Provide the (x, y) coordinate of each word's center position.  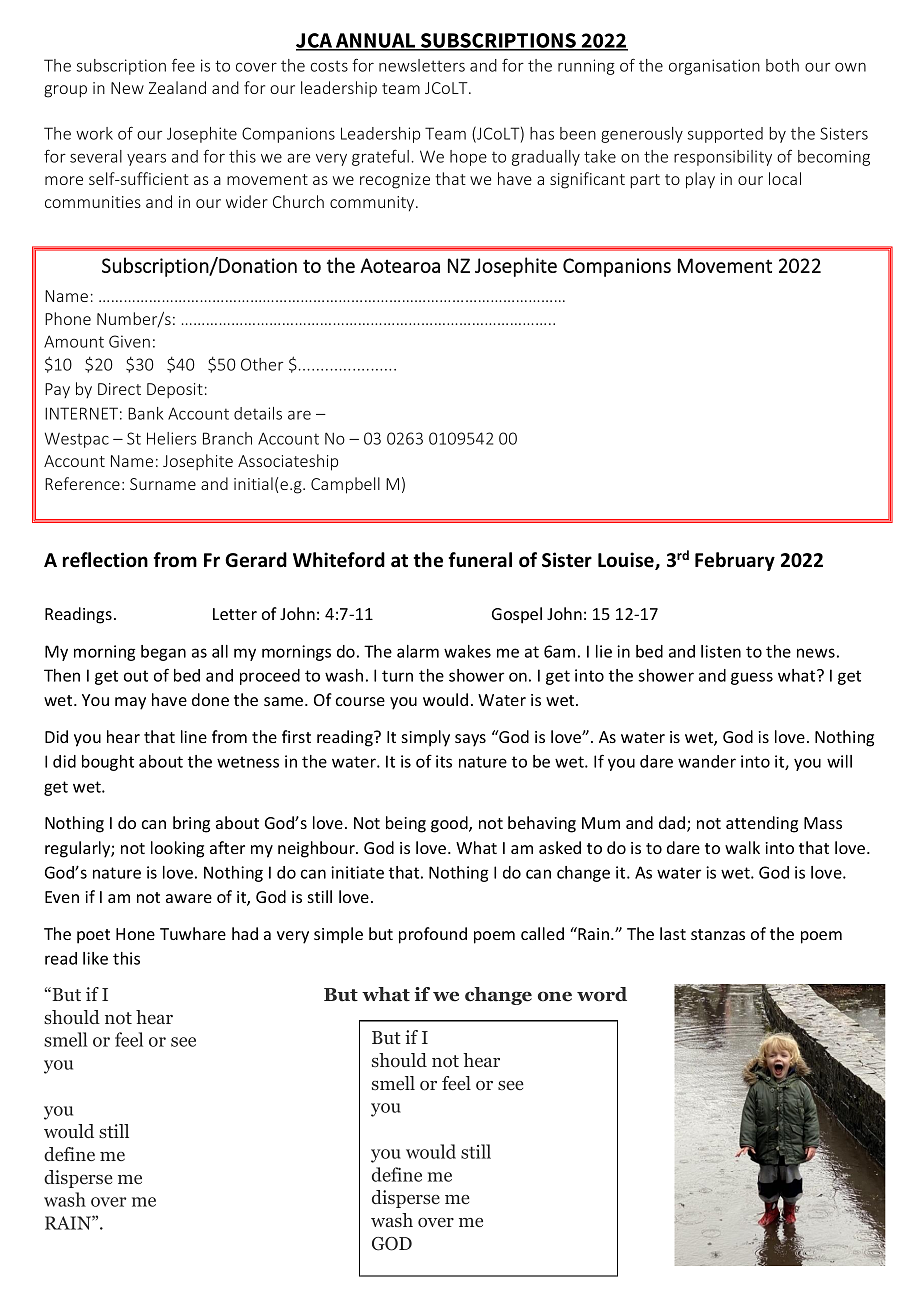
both (782, 65)
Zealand (177, 87)
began (163, 653)
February (735, 561)
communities (93, 202)
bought (108, 763)
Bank (145, 413)
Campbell (345, 485)
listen (721, 651)
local (785, 178)
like (95, 958)
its (444, 761)
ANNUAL (375, 41)
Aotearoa (400, 265)
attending (762, 824)
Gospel (517, 615)
